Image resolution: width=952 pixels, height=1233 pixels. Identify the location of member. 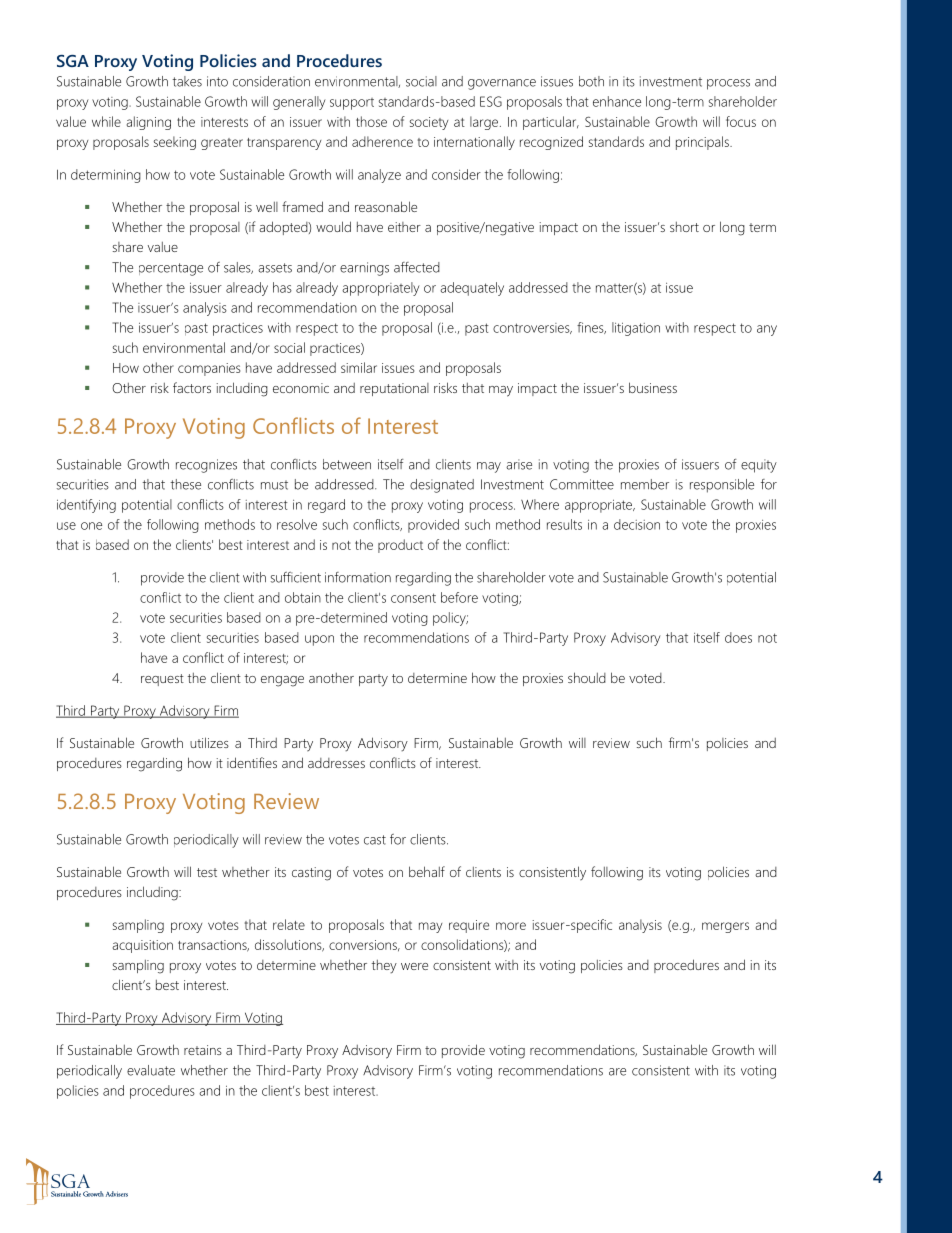
(645, 484).
